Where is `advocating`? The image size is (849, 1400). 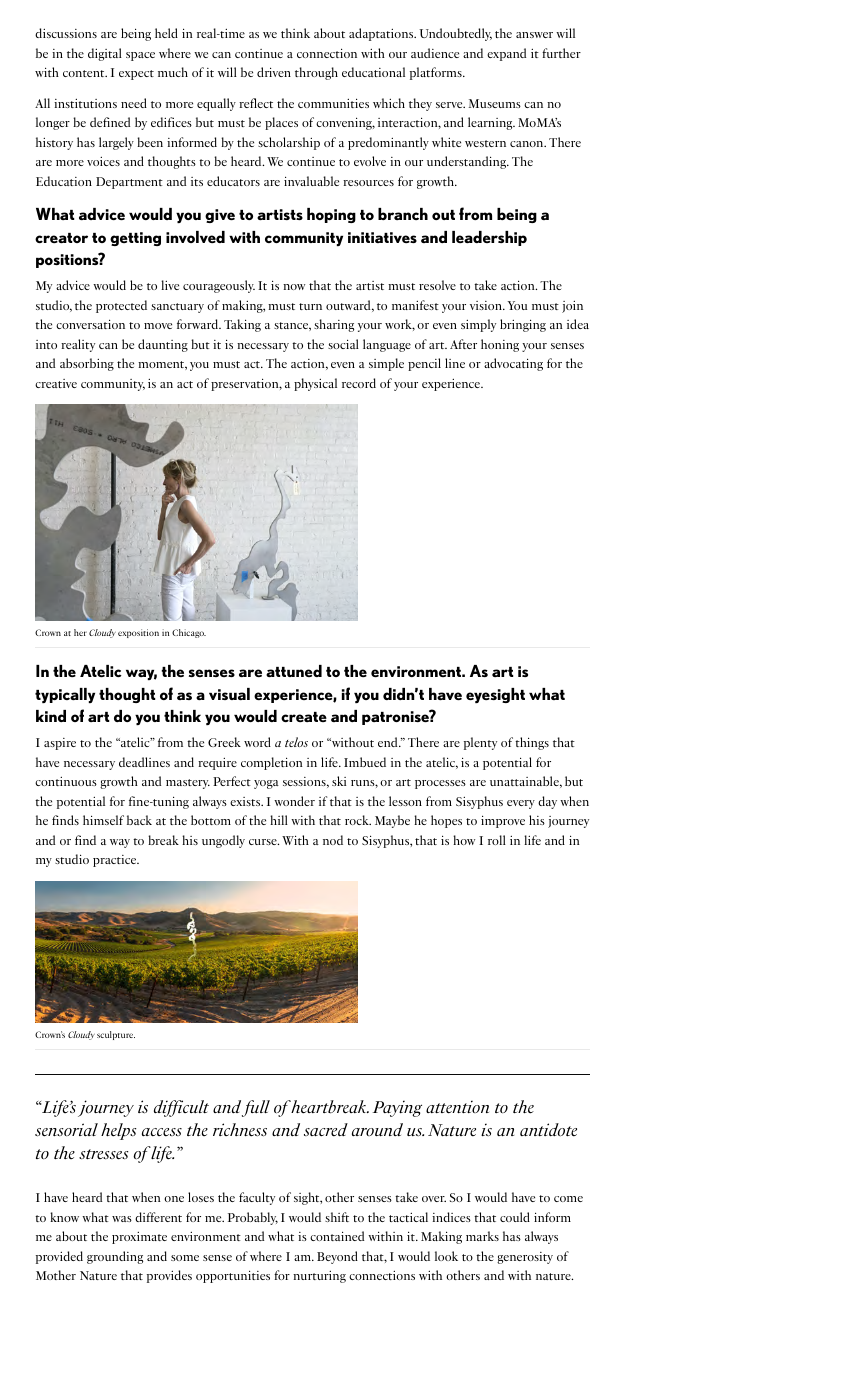
advocating is located at coordinates (513, 364).
